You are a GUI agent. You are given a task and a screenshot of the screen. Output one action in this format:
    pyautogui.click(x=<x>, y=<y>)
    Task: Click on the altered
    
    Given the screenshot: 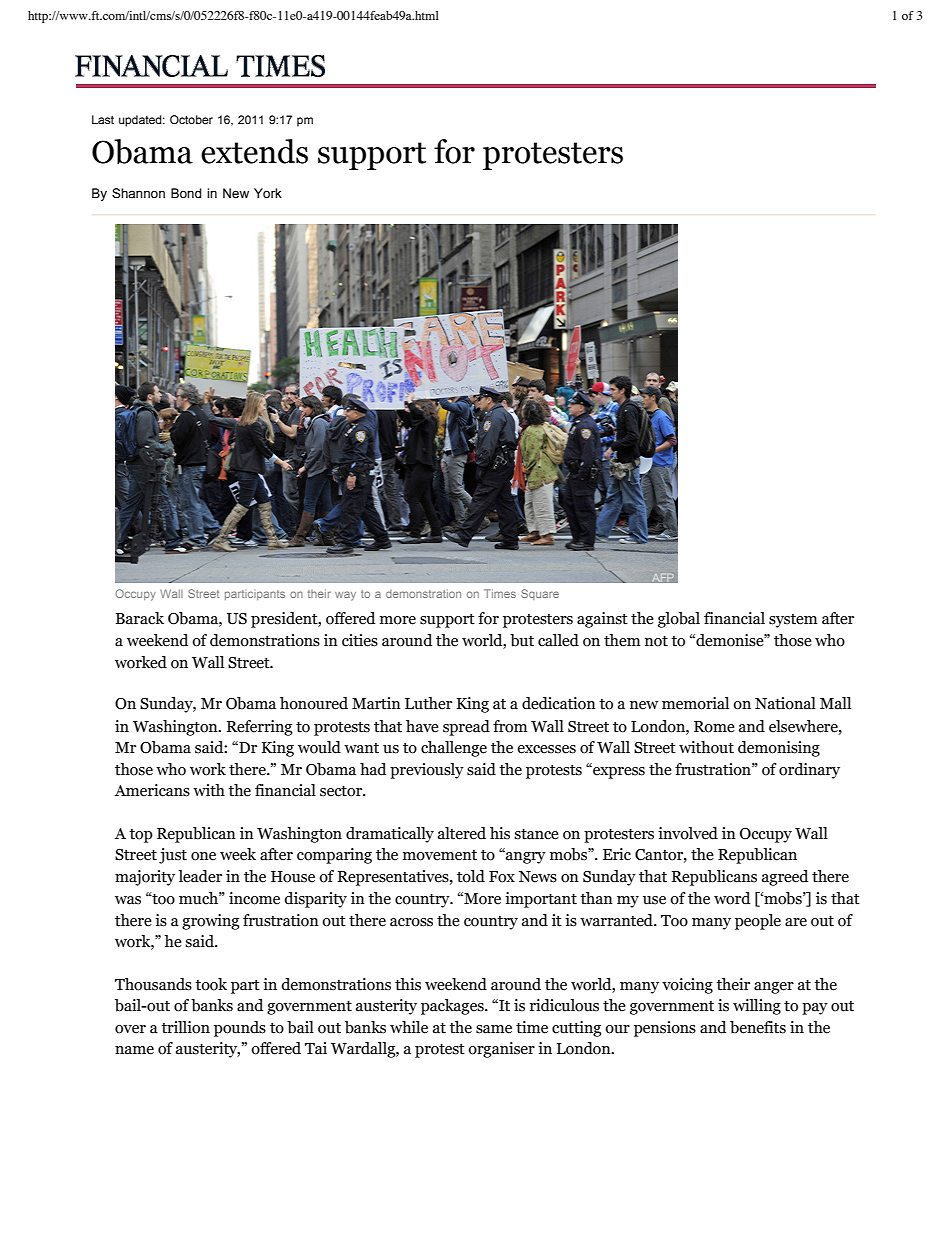 What is the action you would take?
    pyautogui.click(x=462, y=833)
